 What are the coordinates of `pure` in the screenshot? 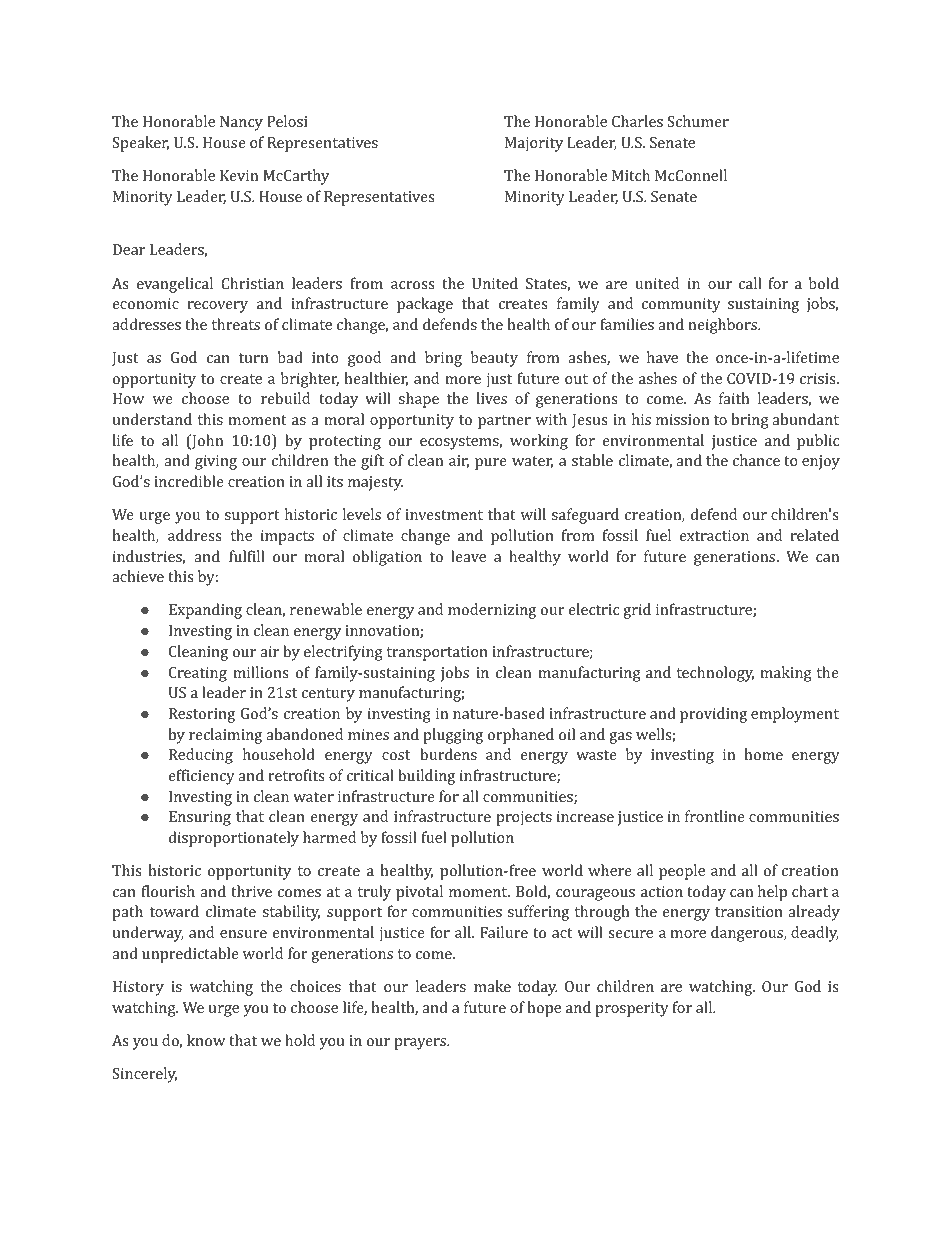 It's located at (491, 464).
